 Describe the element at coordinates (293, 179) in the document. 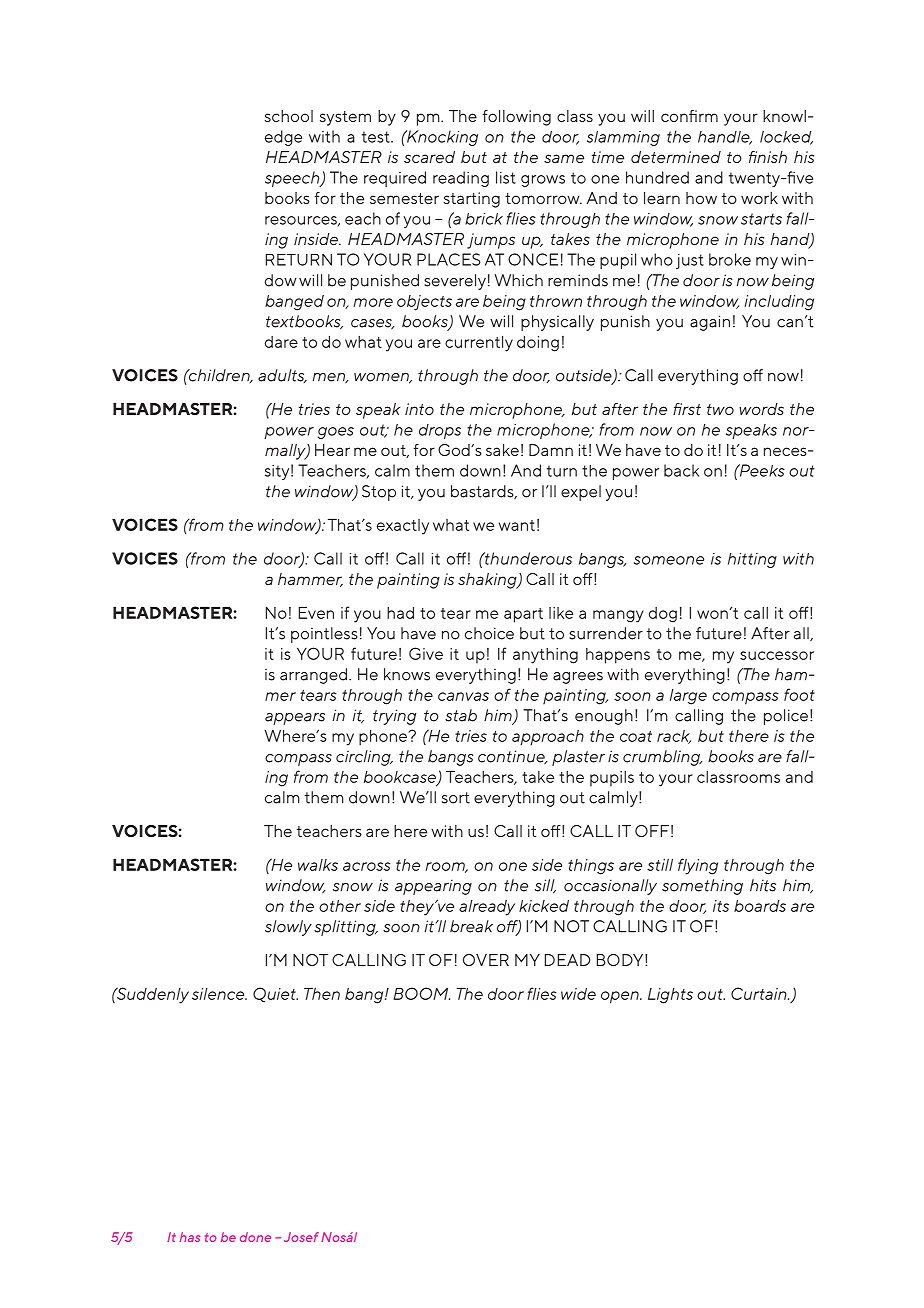

I see `speech` at that location.
